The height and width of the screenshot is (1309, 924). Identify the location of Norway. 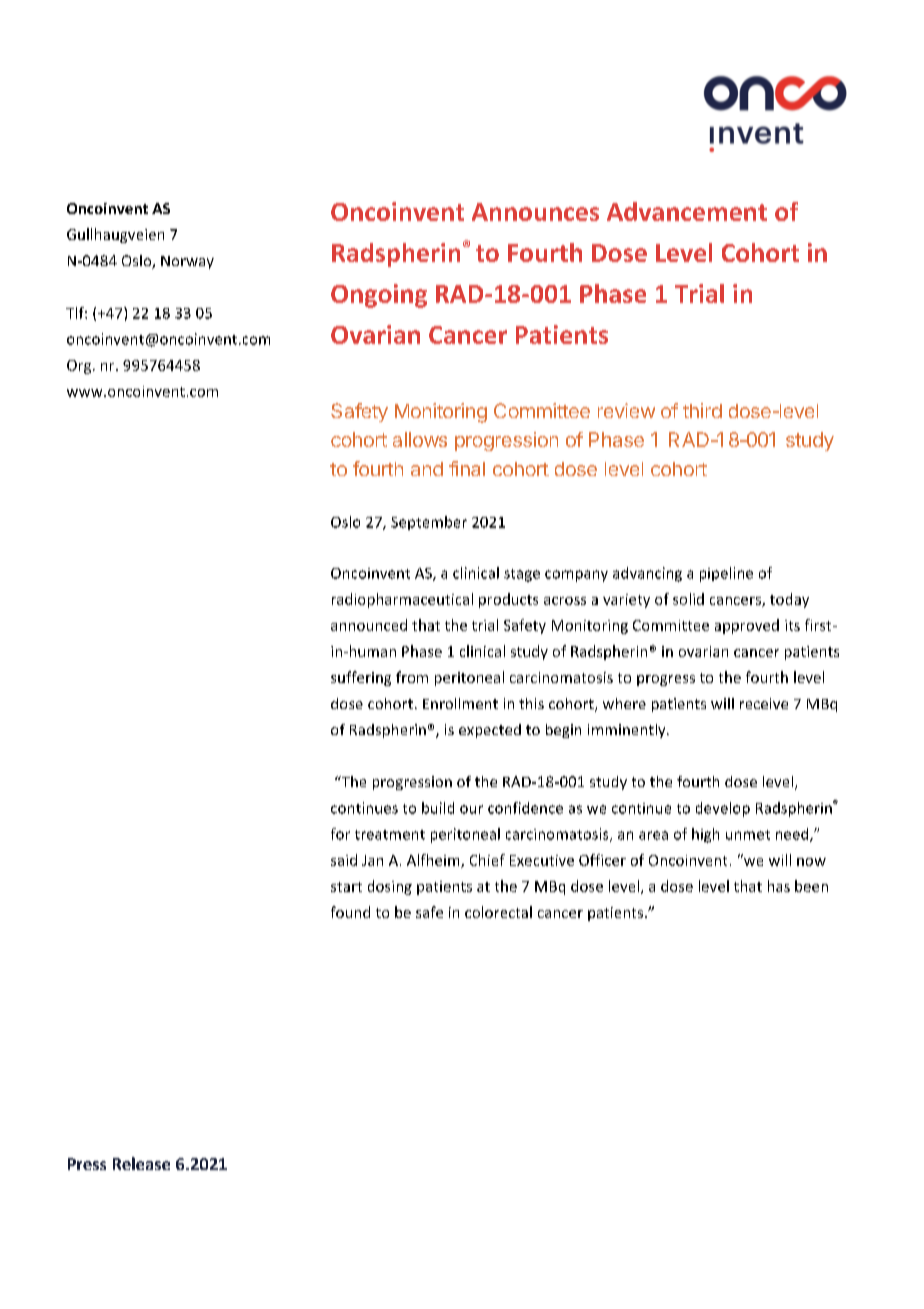
(187, 262).
